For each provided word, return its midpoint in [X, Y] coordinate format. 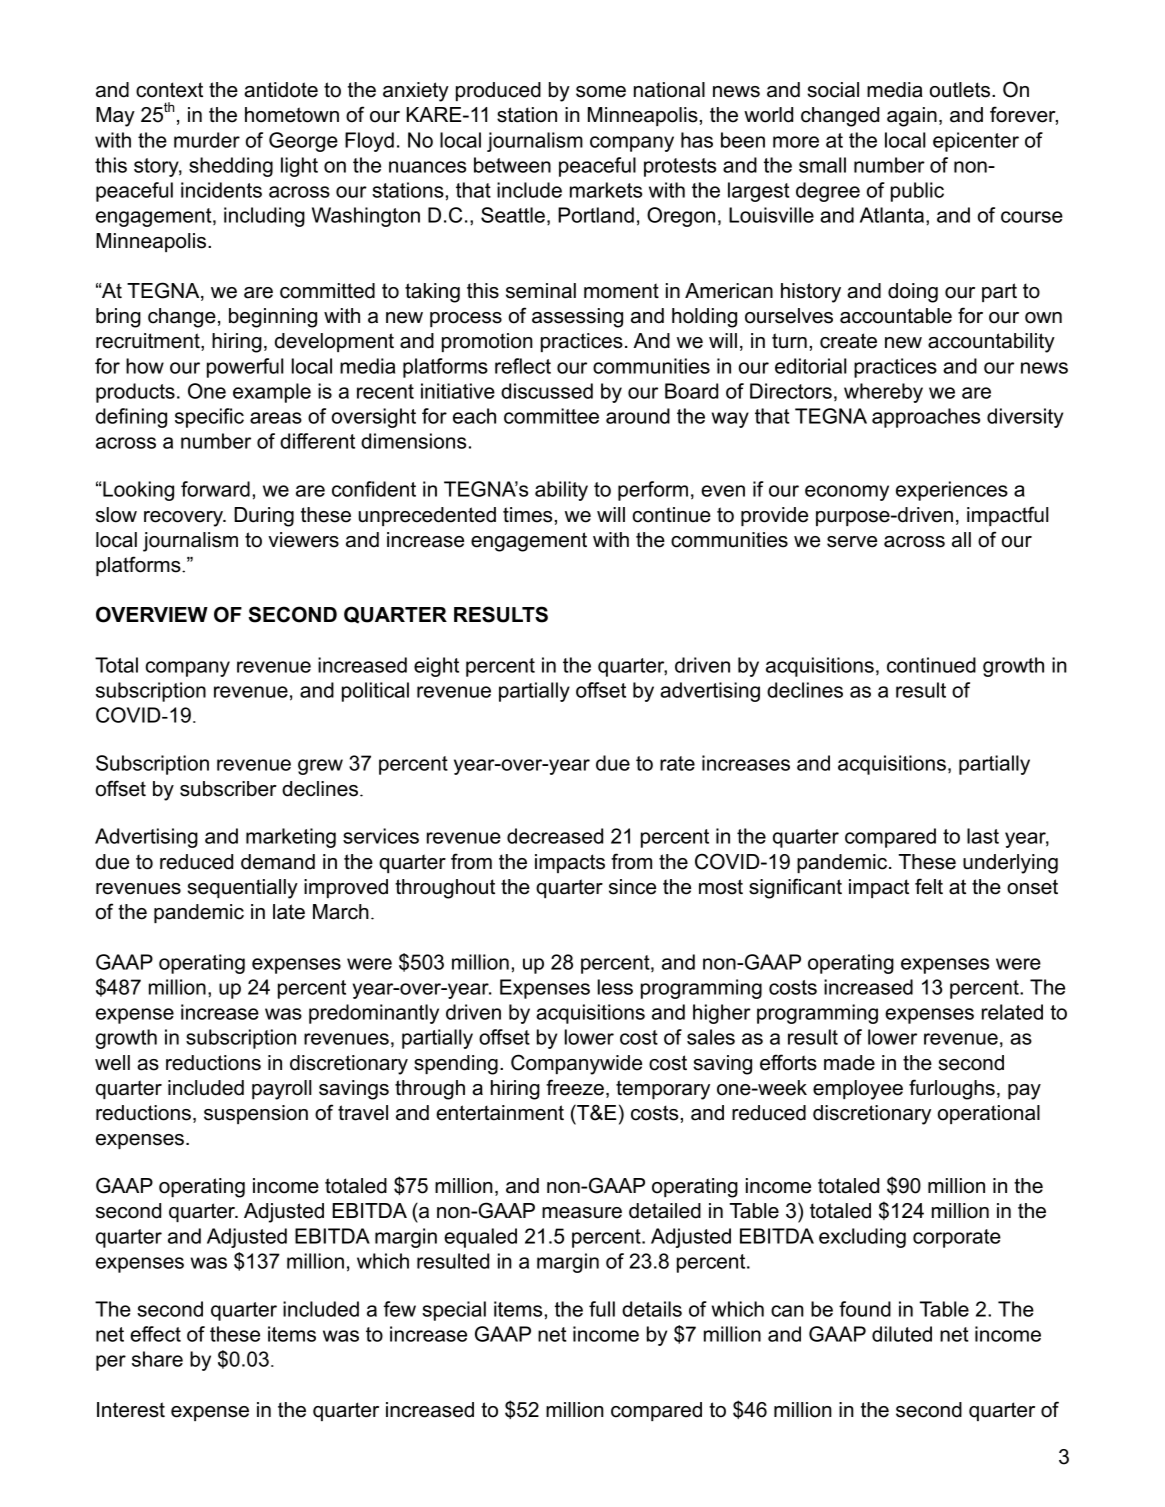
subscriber [228, 789]
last [983, 836]
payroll [282, 1090]
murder [207, 140]
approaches [926, 418]
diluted [902, 1334]
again [912, 117]
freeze [575, 1087]
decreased [555, 836]
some [601, 92]
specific [209, 418]
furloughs [952, 1089]
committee [551, 416]
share [157, 1359]
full [602, 1309]
